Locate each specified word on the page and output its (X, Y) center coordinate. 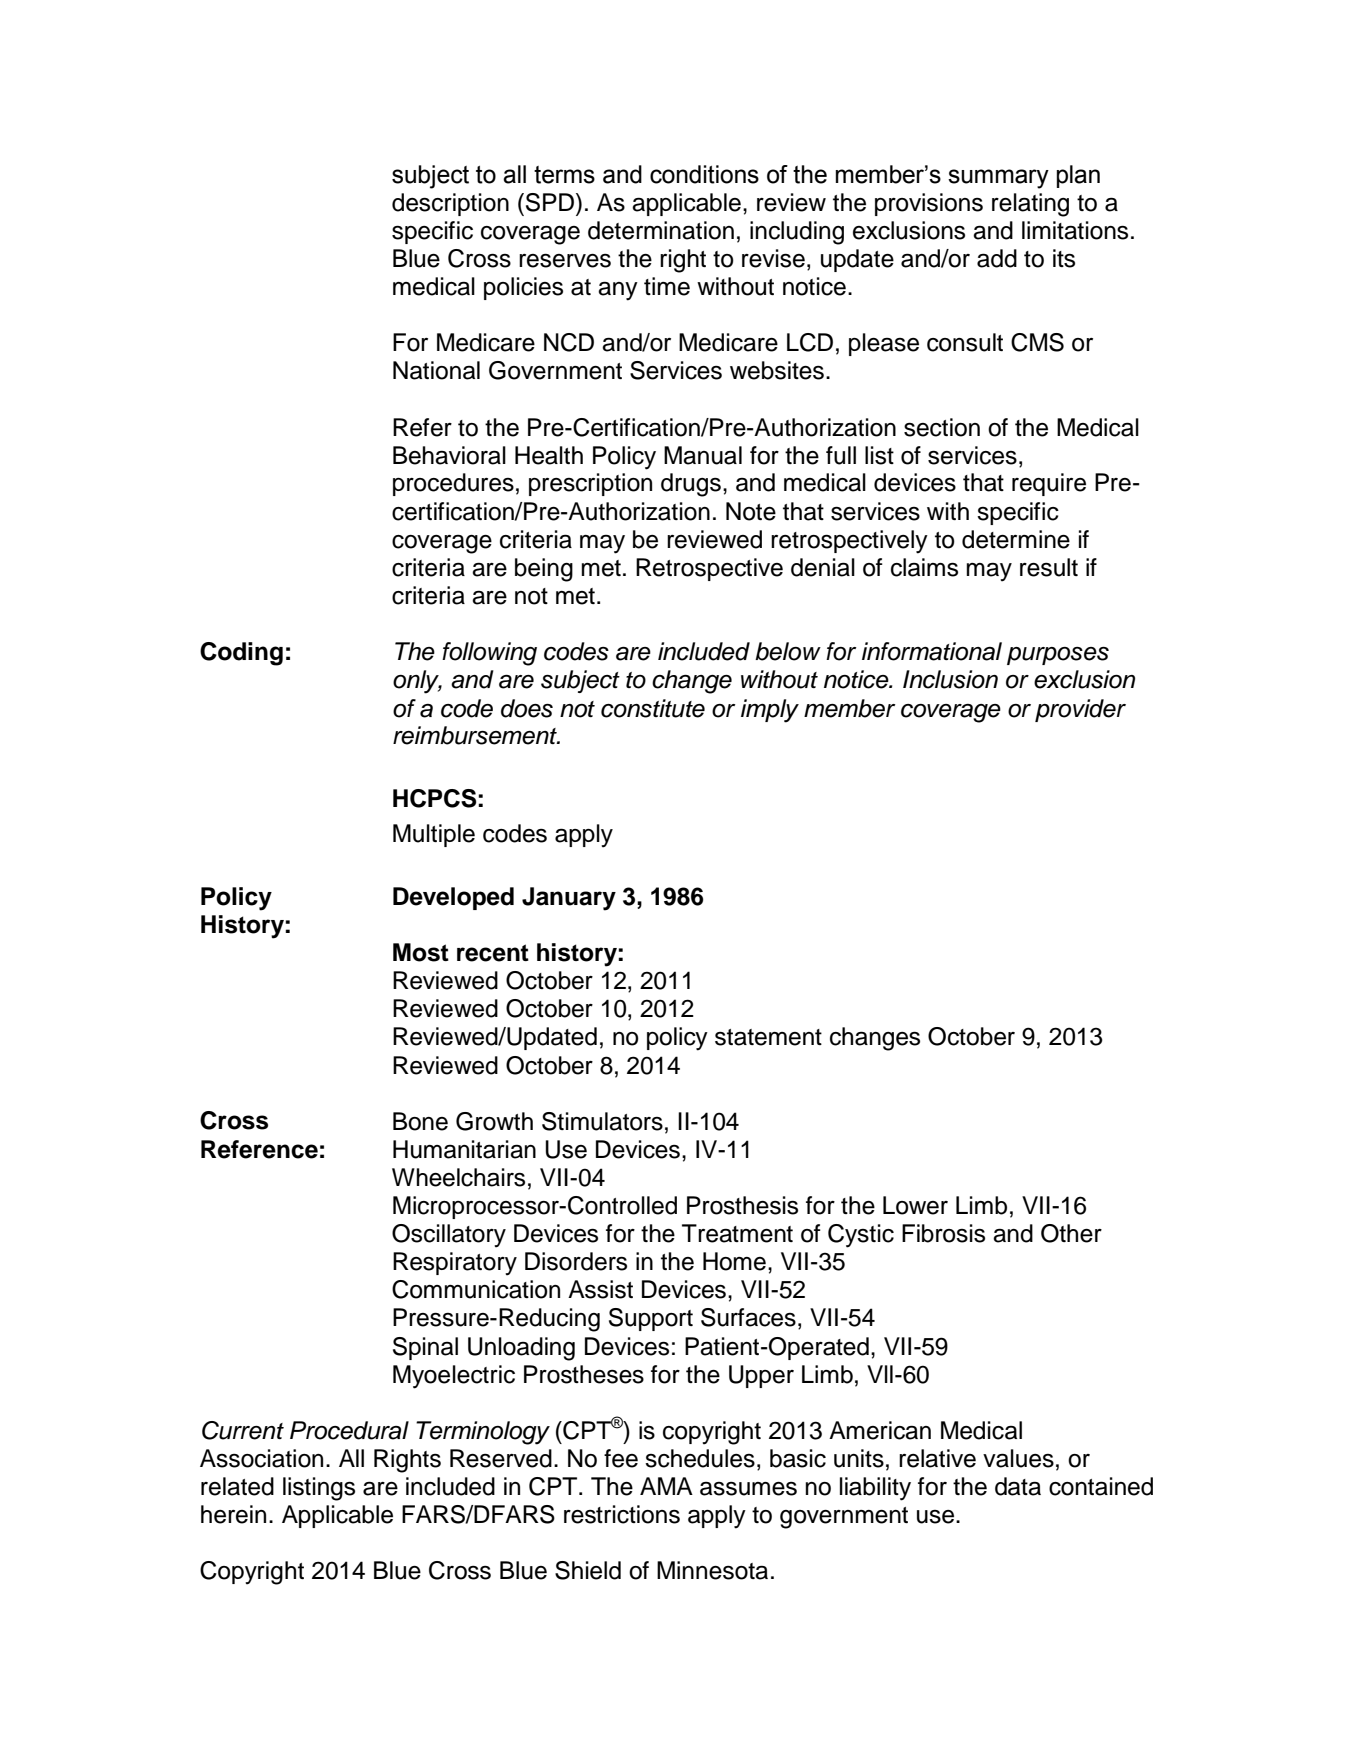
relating (1030, 205)
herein (233, 1514)
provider (1080, 710)
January (569, 899)
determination (661, 230)
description (450, 204)
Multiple (434, 835)
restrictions (622, 1514)
